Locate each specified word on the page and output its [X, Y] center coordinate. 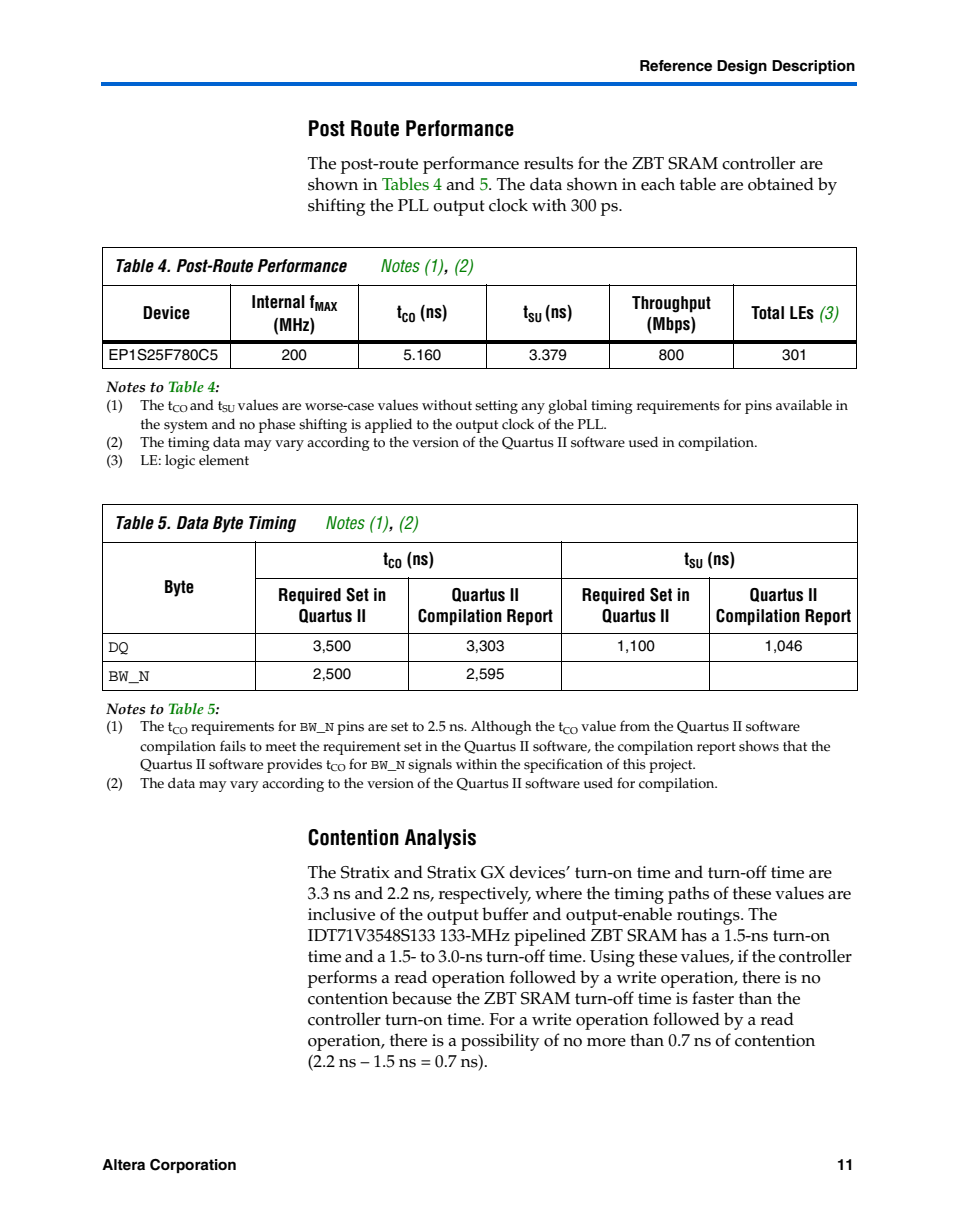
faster [713, 998]
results [548, 163]
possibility [500, 1042]
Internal [278, 302]
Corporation [193, 1166]
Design [742, 67]
